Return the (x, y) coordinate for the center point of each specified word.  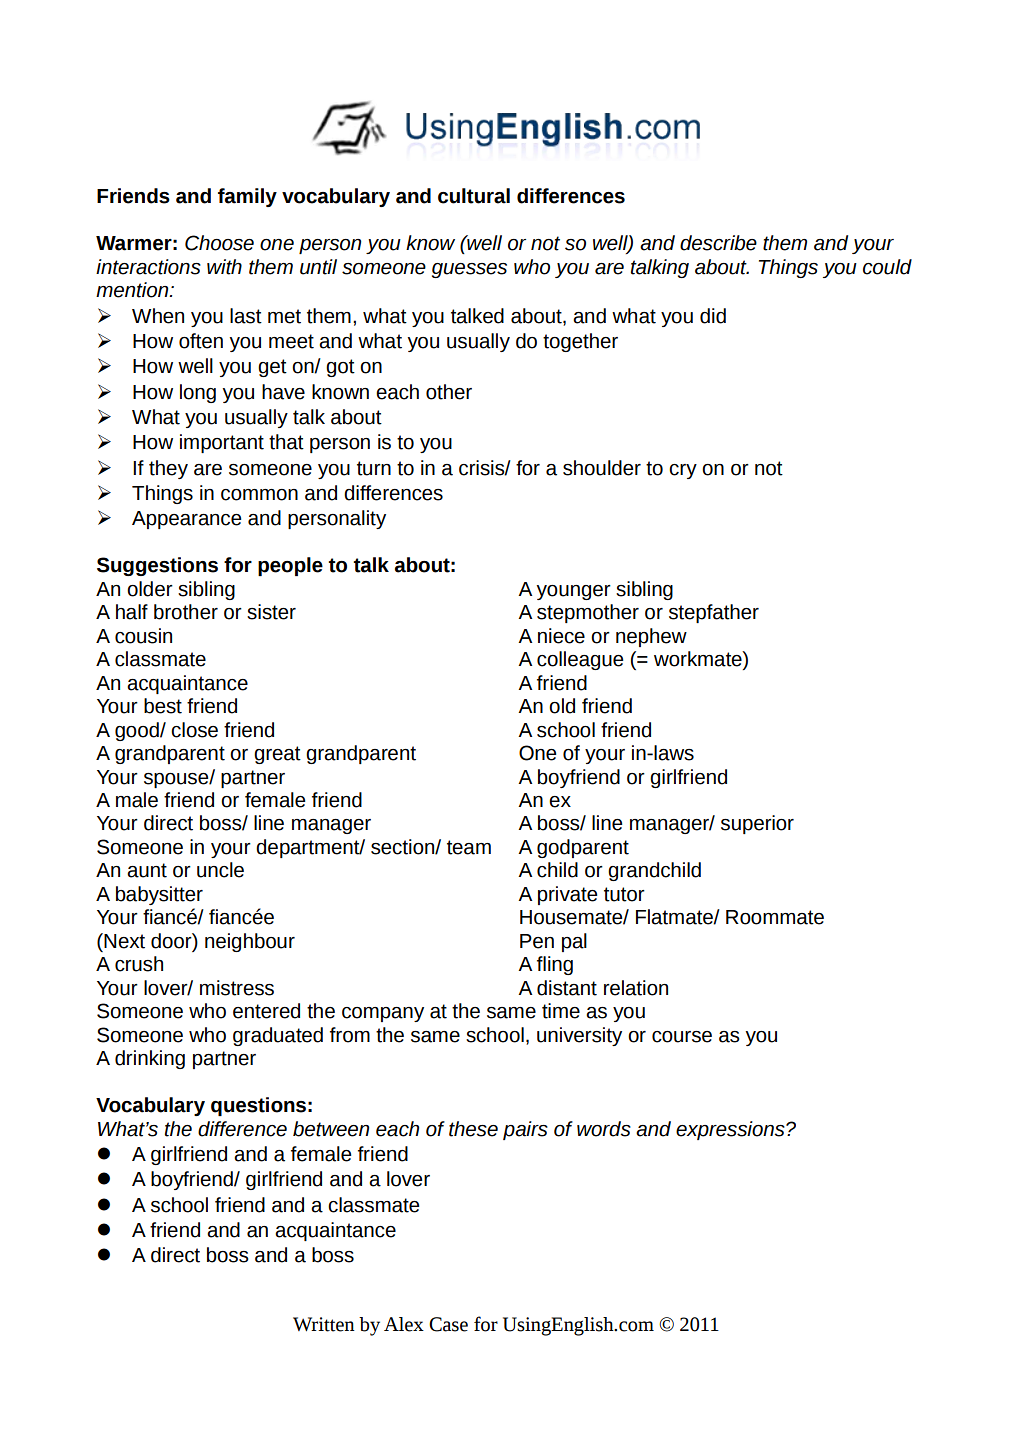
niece (561, 636)
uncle (220, 870)
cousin (143, 636)
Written (324, 1324)
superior (757, 824)
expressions (731, 1130)
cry (683, 471)
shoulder (602, 468)
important (222, 443)
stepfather (714, 613)
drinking (150, 1059)
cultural (474, 196)
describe (718, 243)
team (469, 847)
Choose (219, 243)
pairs (525, 1130)
